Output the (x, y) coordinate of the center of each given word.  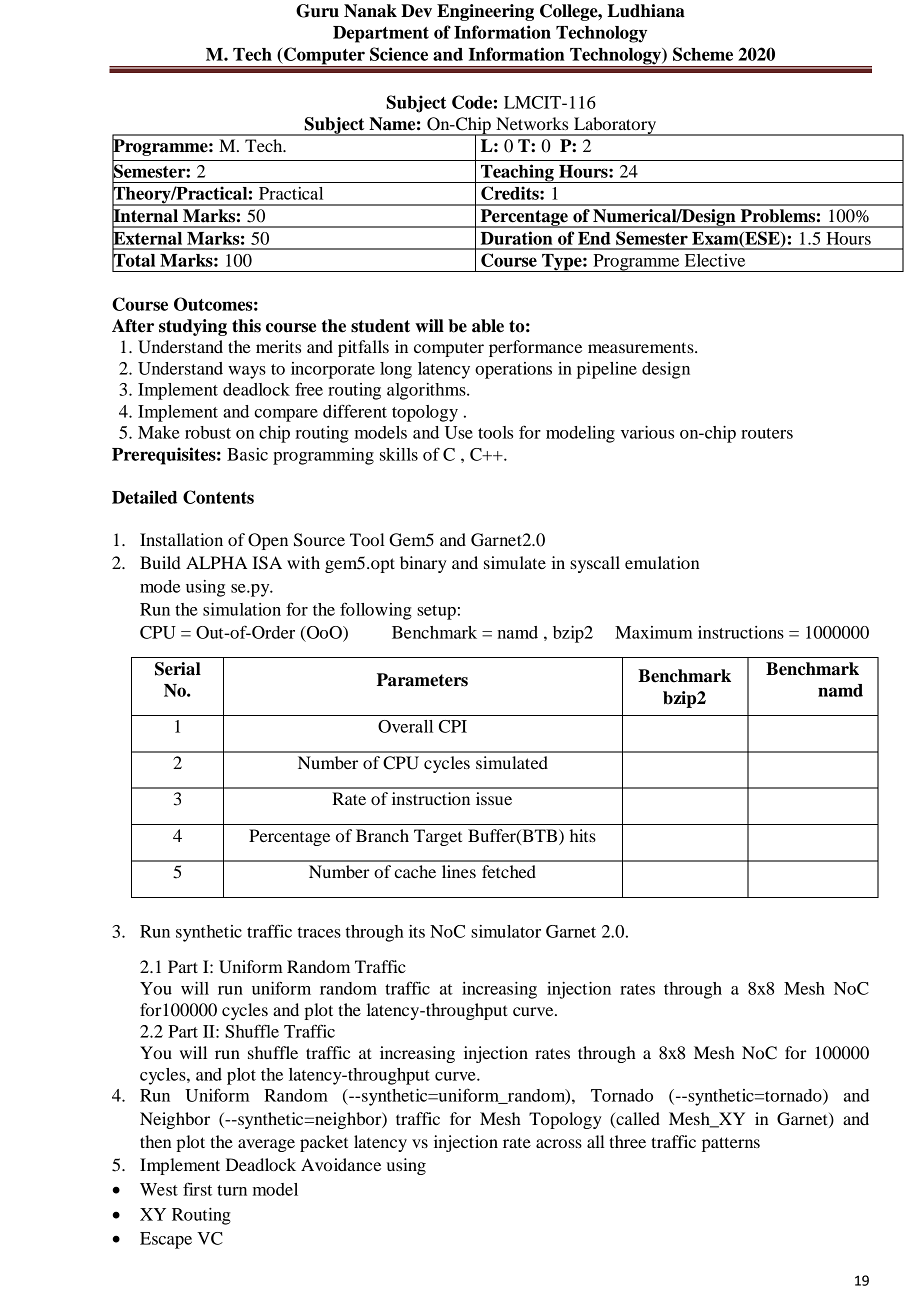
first (197, 1189)
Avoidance (341, 1164)
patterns (731, 1144)
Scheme (703, 54)
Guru (317, 11)
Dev (416, 11)
